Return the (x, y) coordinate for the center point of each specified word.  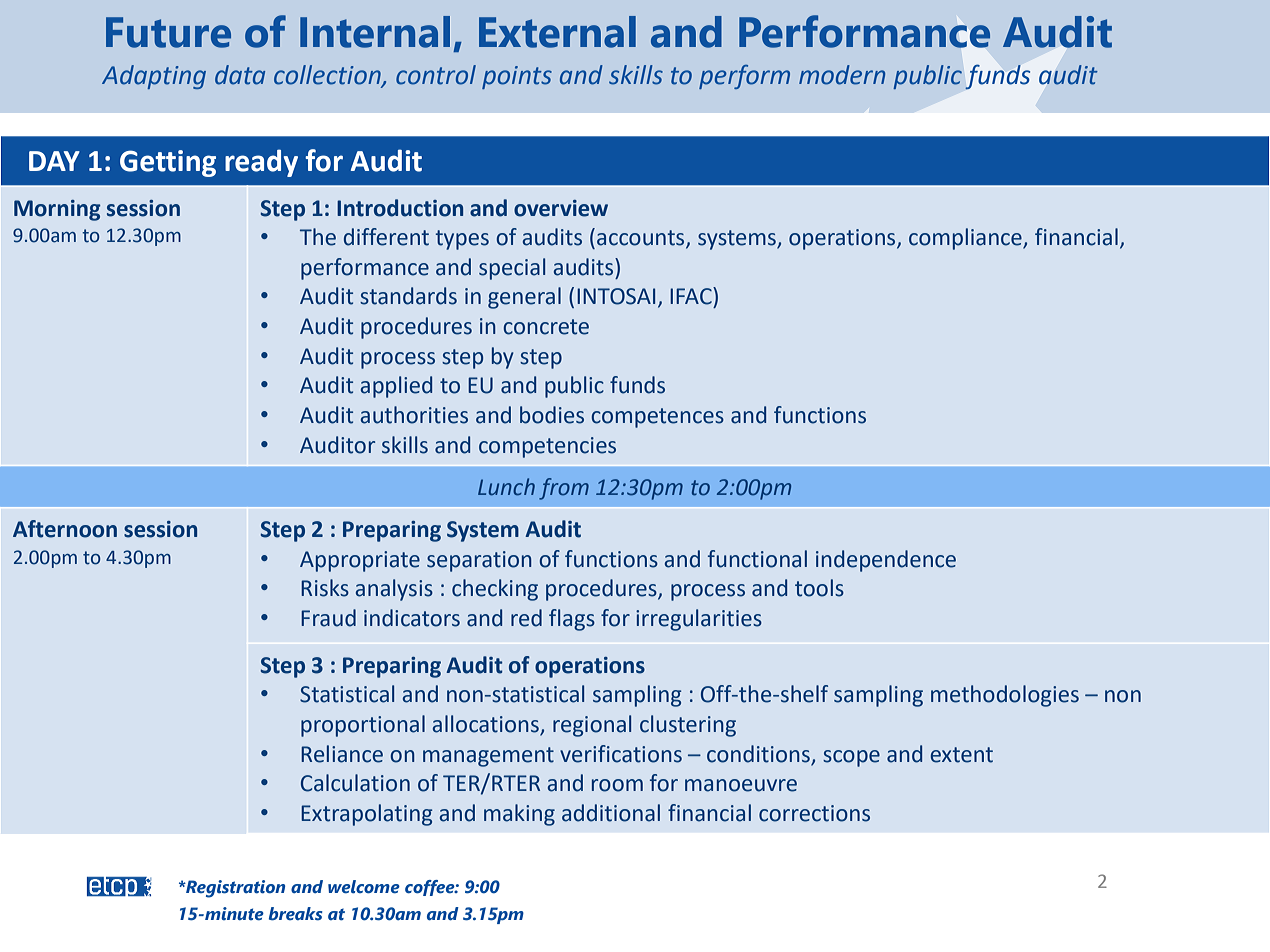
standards (408, 296)
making (519, 815)
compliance (966, 239)
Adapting (154, 77)
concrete (546, 327)
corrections (814, 813)
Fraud (328, 618)
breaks (296, 914)
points (517, 77)
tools (819, 588)
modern (842, 75)
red (526, 618)
